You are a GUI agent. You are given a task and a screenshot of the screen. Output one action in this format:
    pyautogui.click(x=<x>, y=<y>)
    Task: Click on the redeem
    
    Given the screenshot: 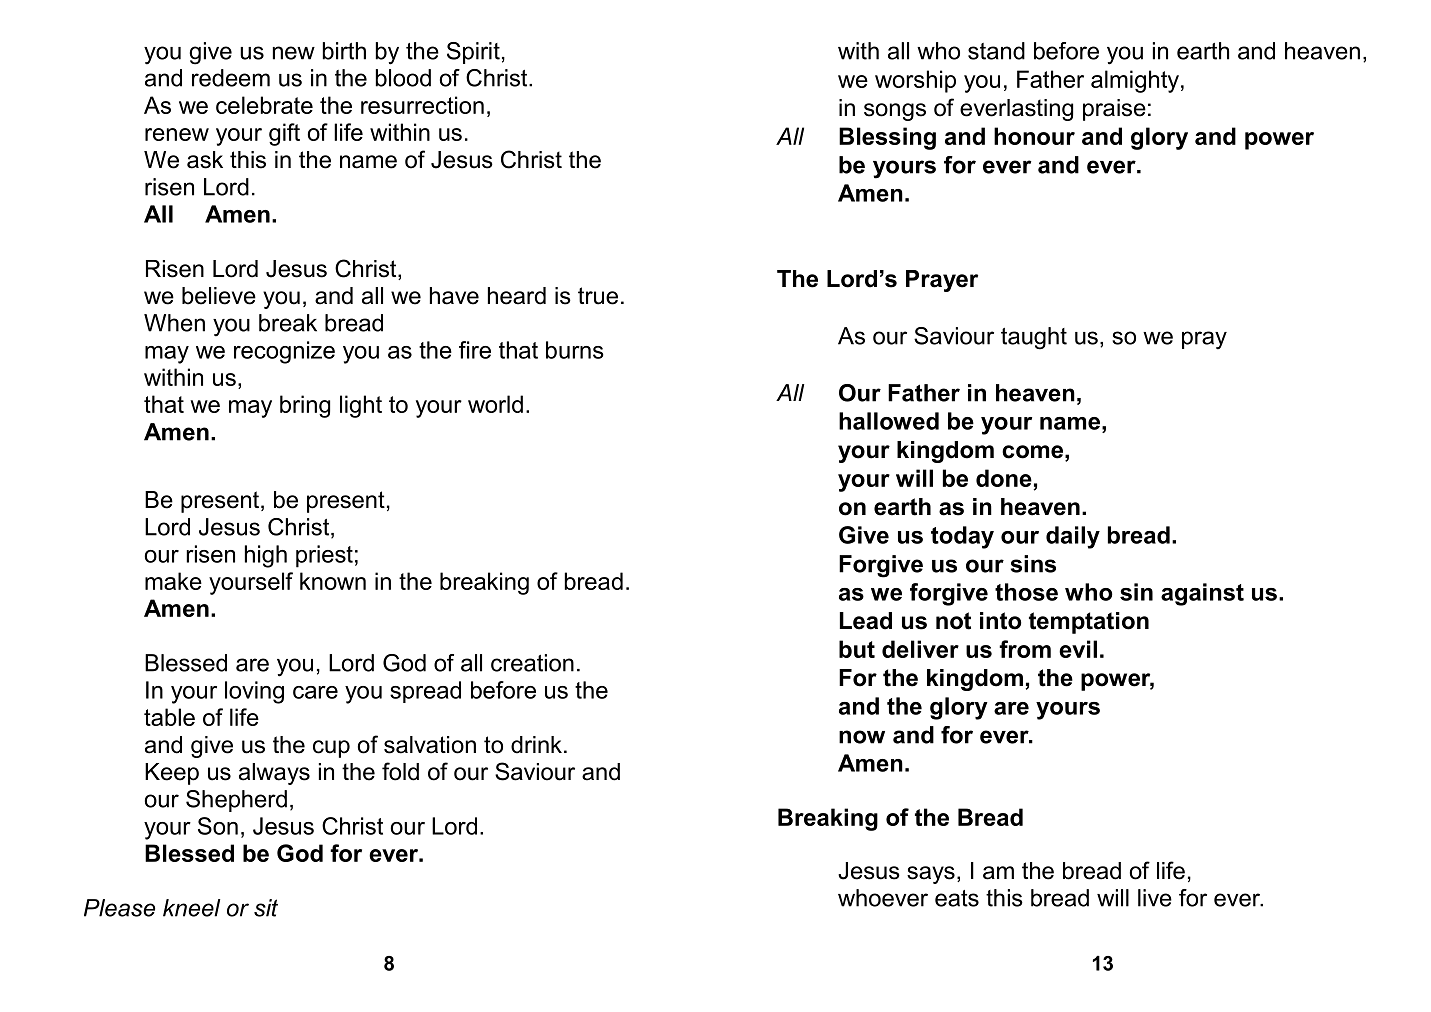 What is the action you would take?
    pyautogui.click(x=231, y=78)
